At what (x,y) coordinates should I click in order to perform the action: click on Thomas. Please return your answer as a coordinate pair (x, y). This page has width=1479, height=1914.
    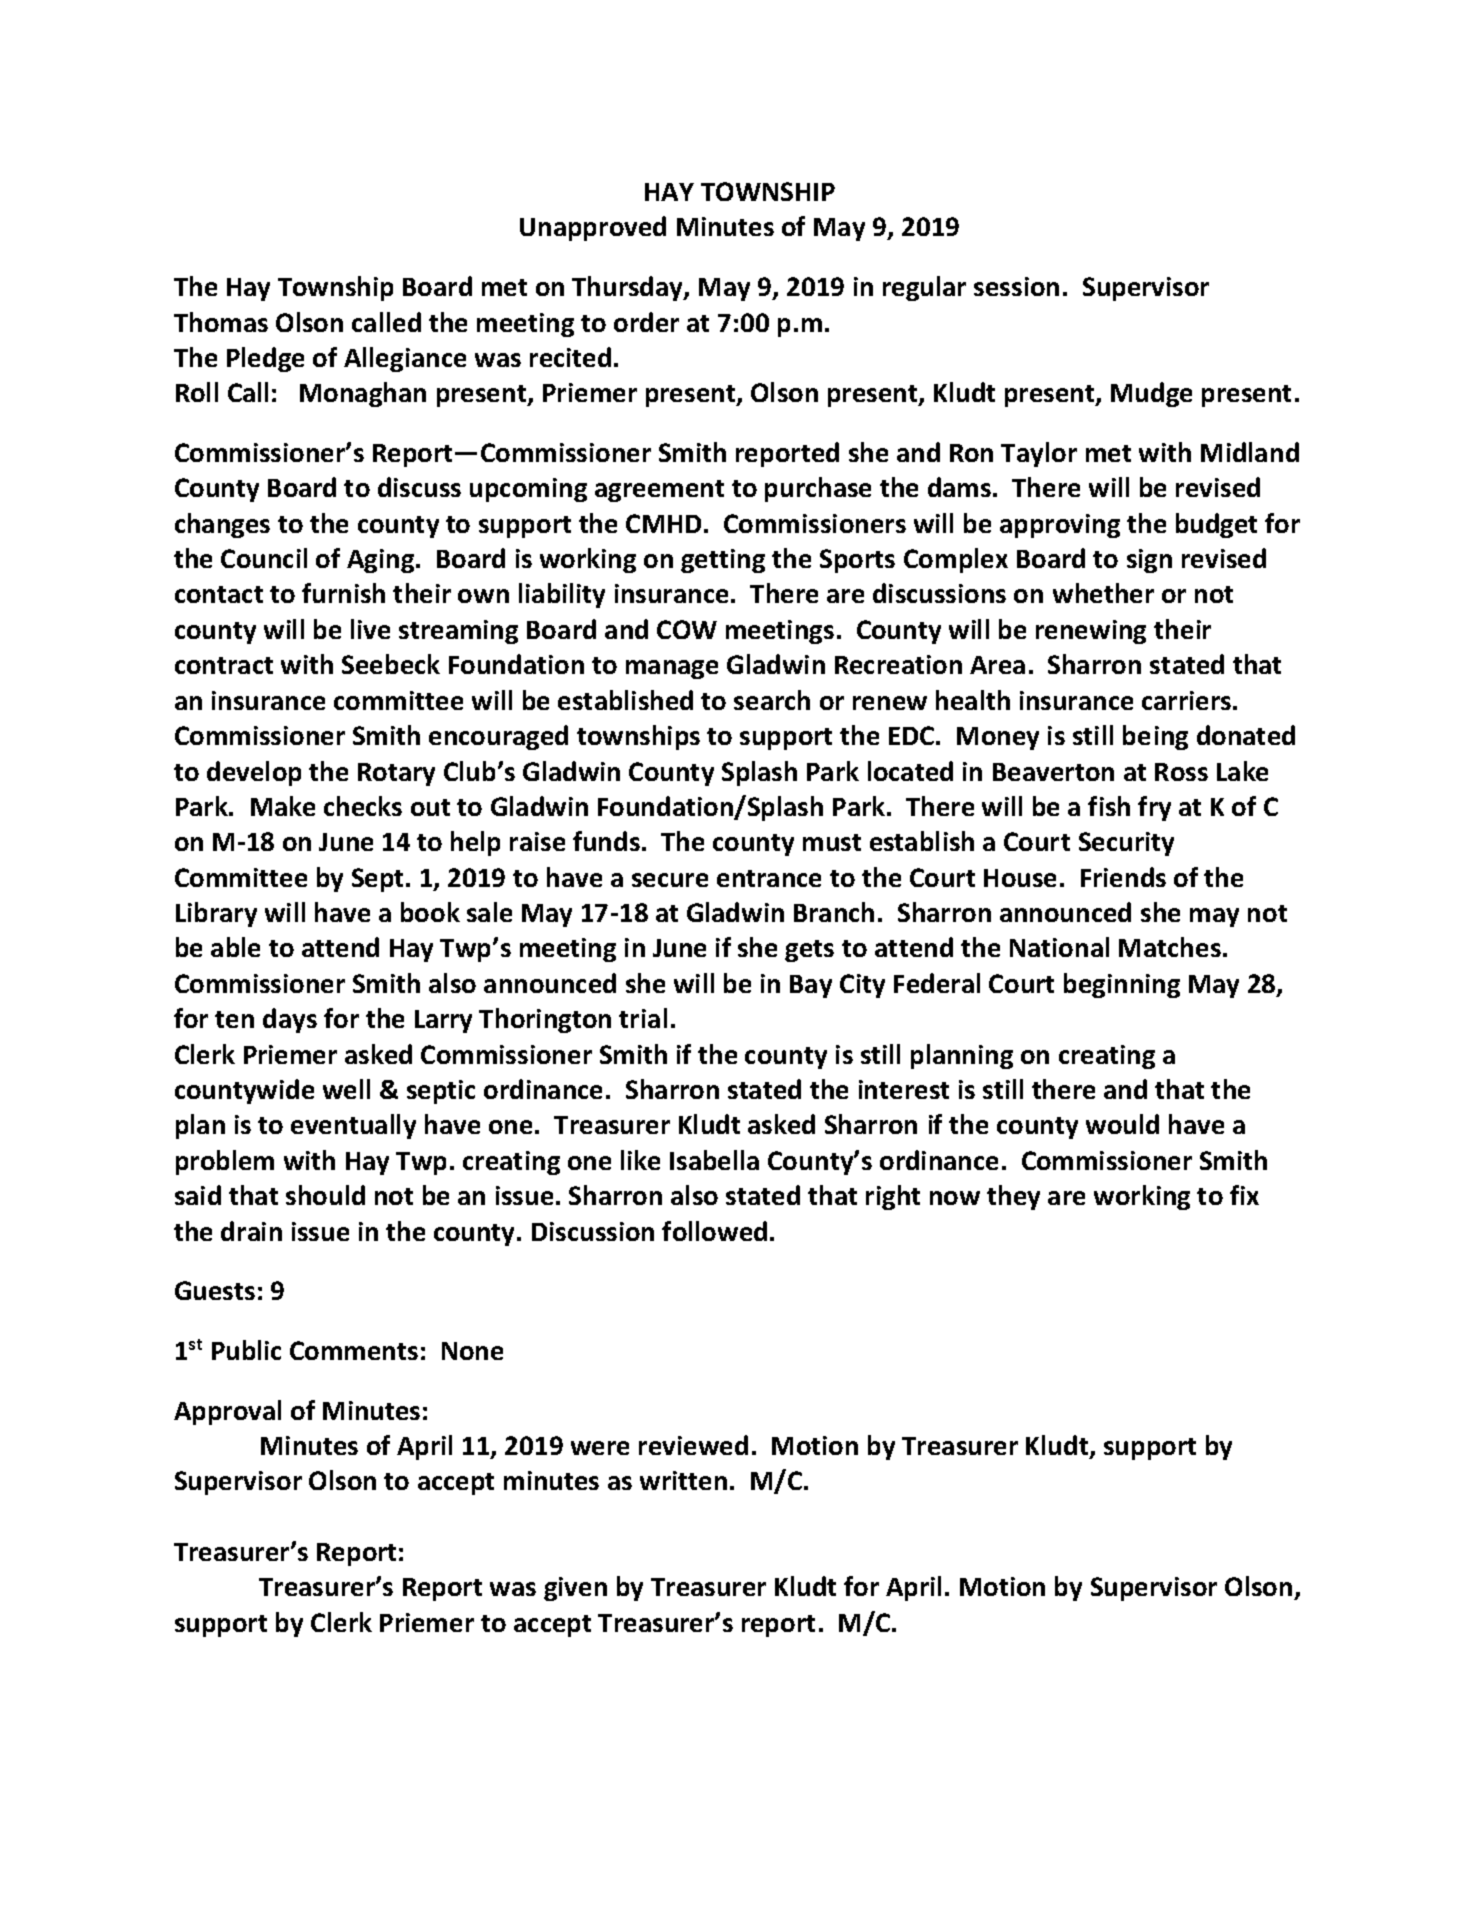
    Looking at the image, I should click on (221, 322).
